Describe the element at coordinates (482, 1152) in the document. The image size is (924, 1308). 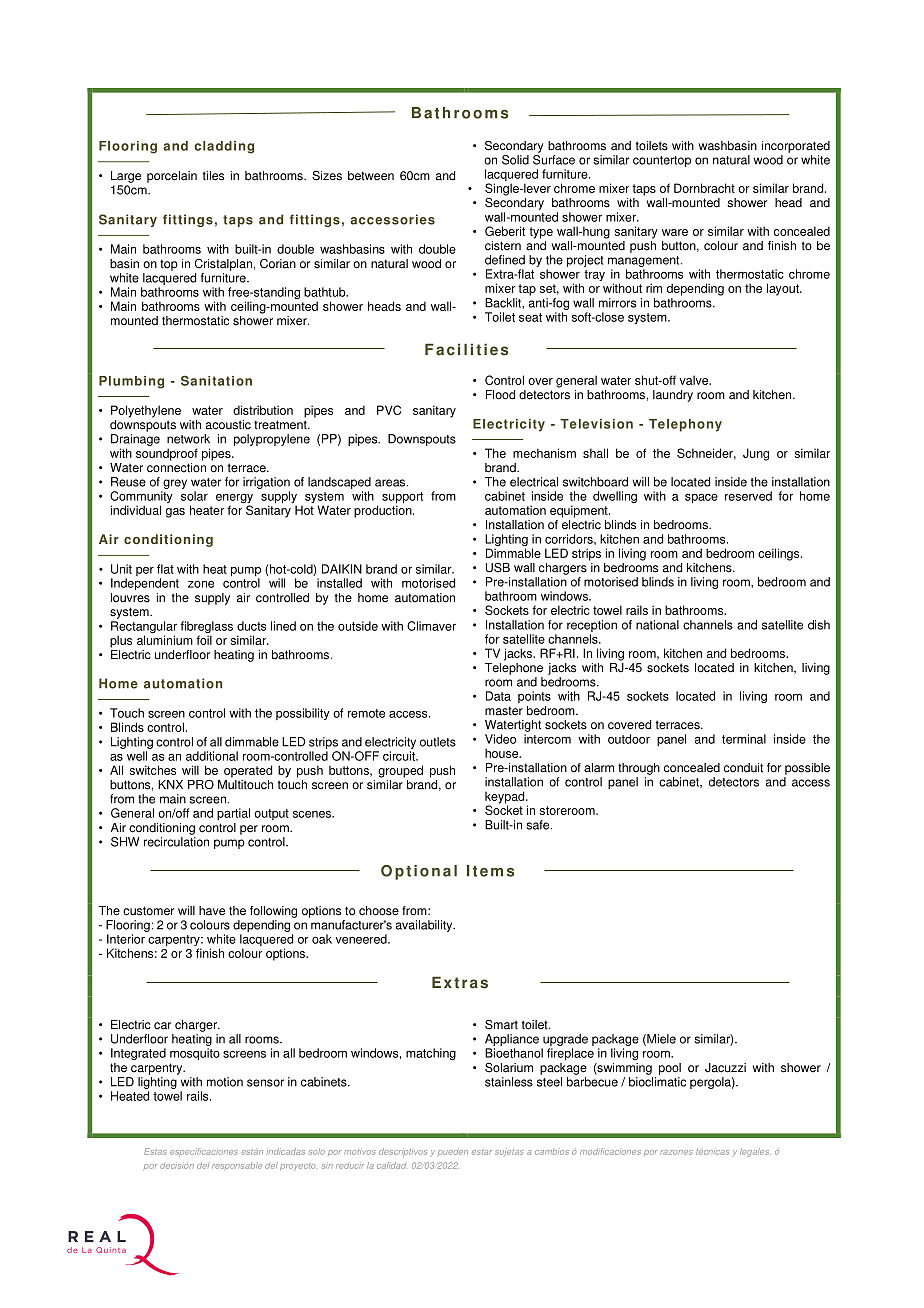
I see `estar` at that location.
